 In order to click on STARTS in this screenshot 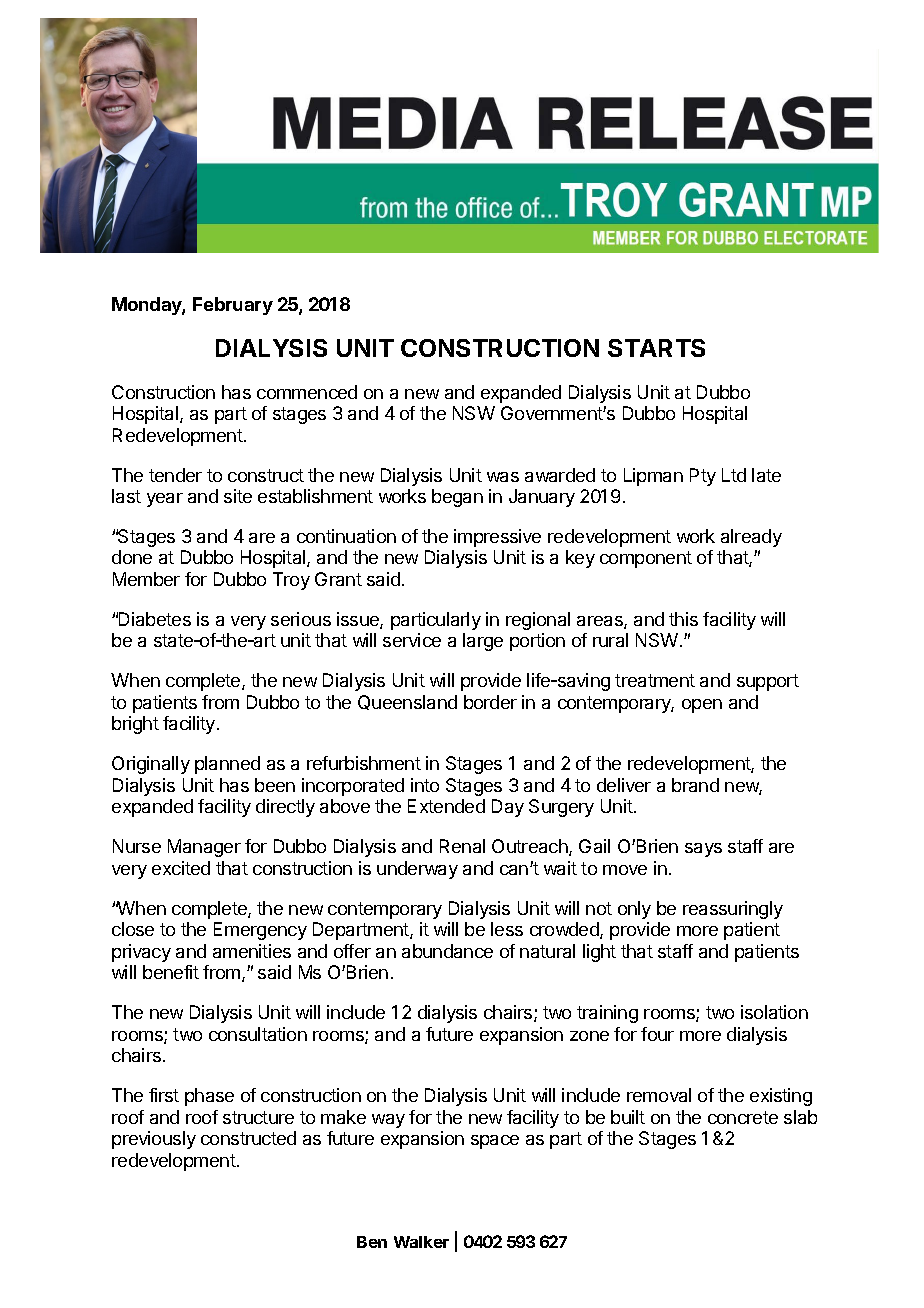, I will do `click(656, 348)`.
